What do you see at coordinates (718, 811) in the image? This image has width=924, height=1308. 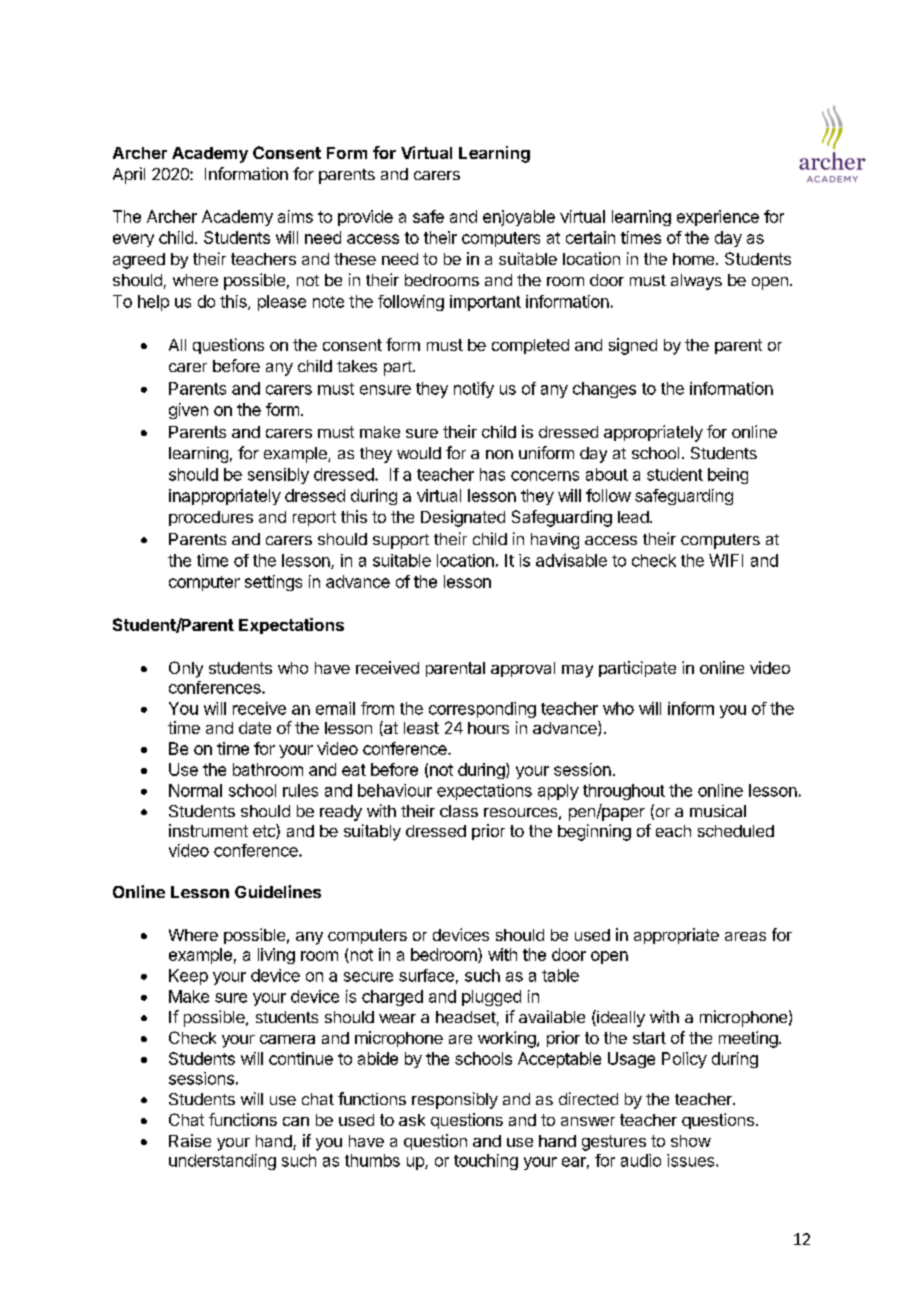 I see `musical` at bounding box center [718, 811].
